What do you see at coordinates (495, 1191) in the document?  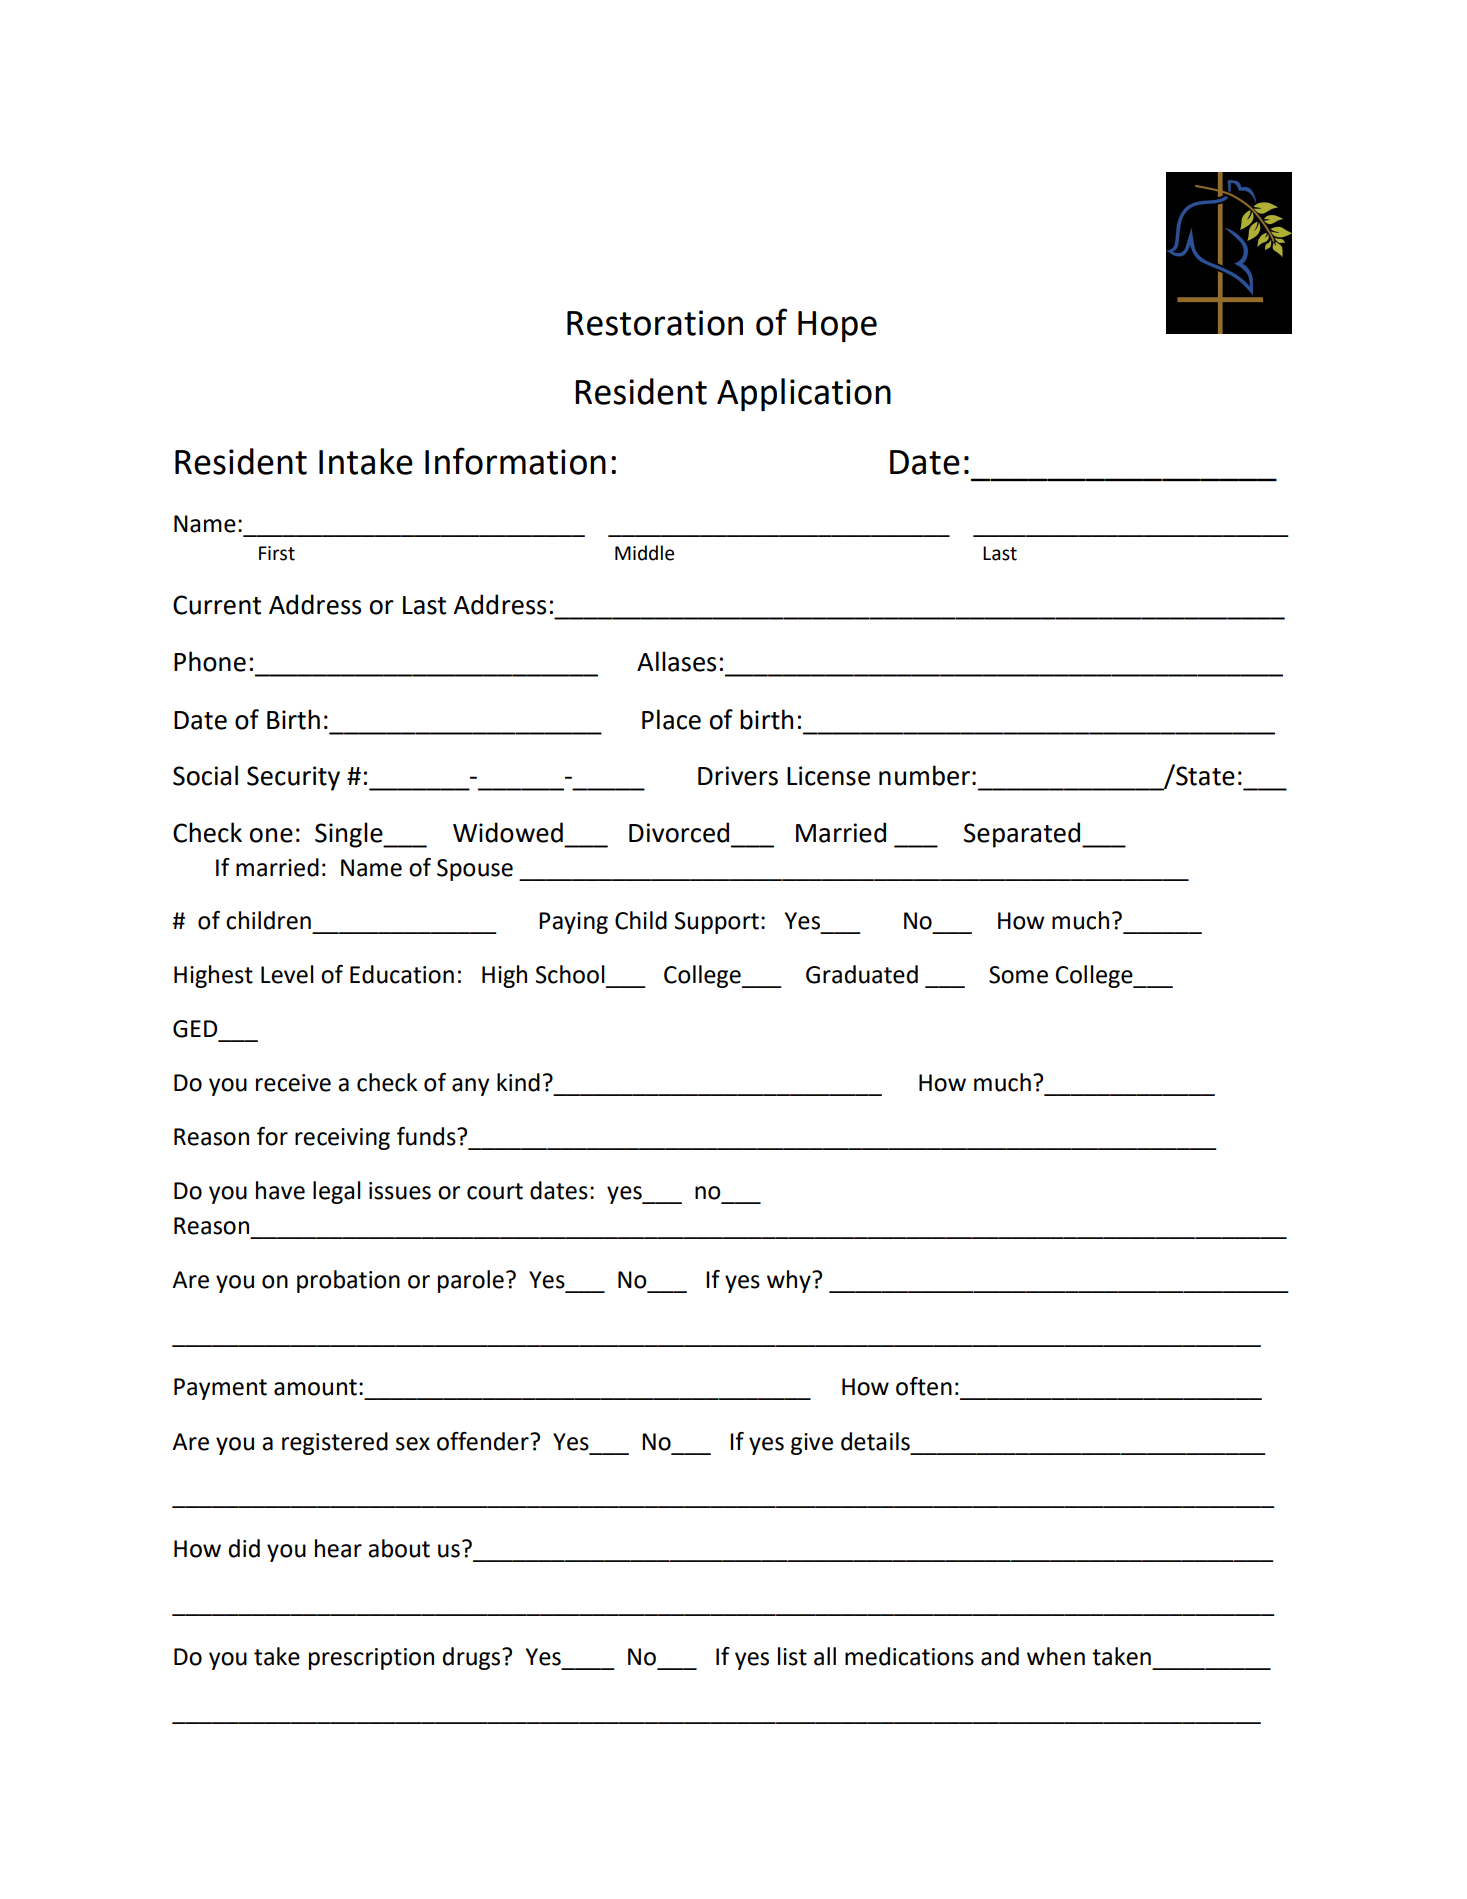 I see `court` at bounding box center [495, 1191].
